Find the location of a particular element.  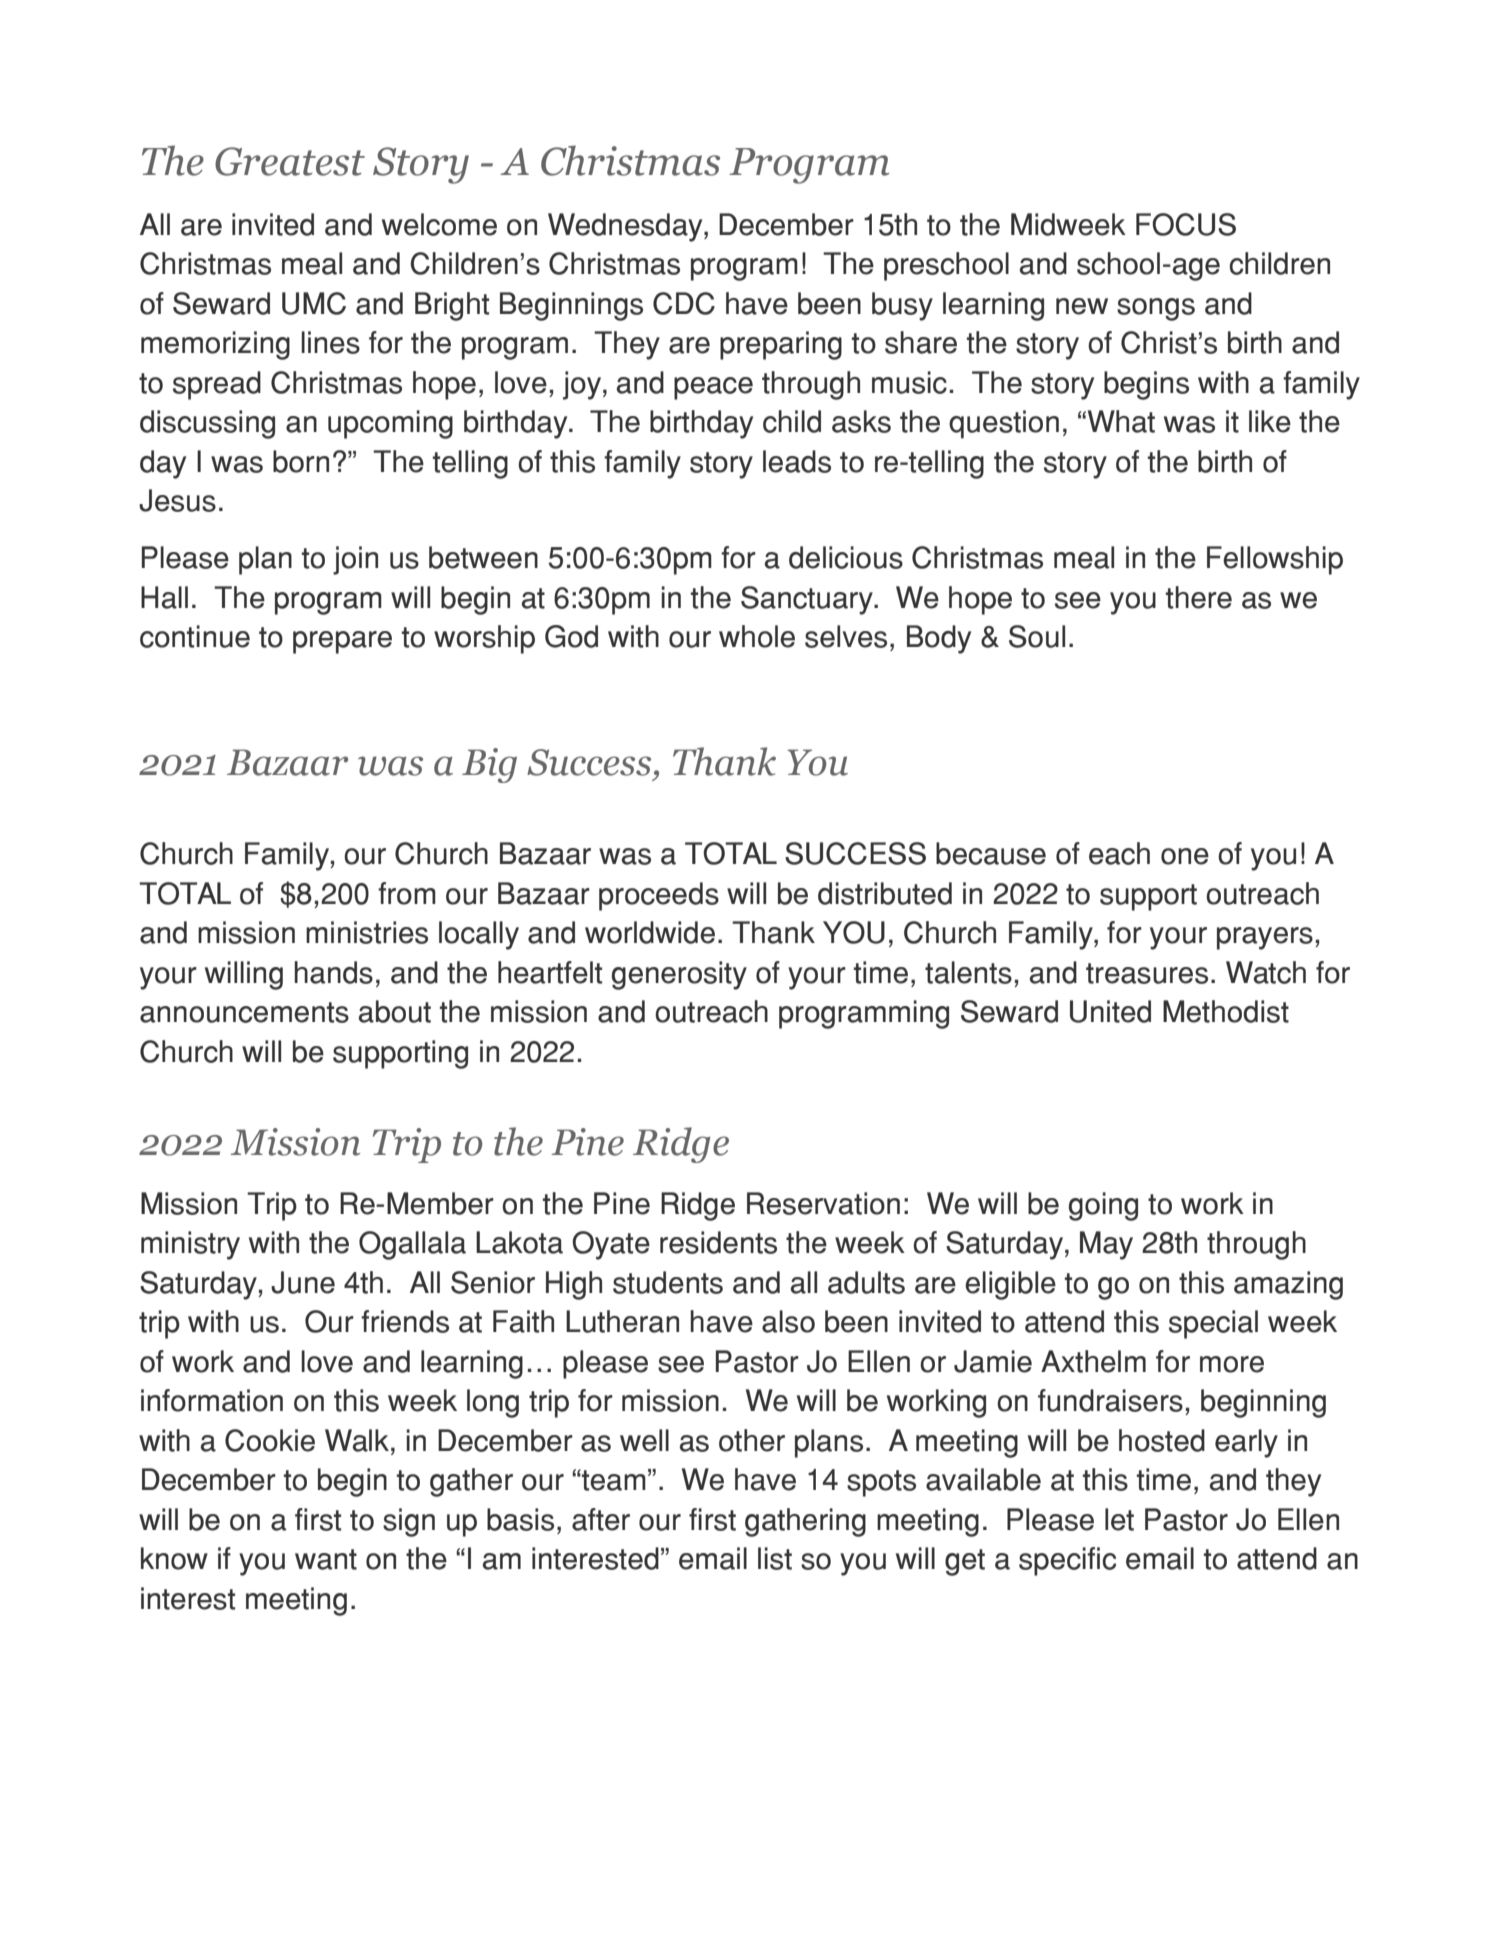

Soul is located at coordinates (1037, 636).
